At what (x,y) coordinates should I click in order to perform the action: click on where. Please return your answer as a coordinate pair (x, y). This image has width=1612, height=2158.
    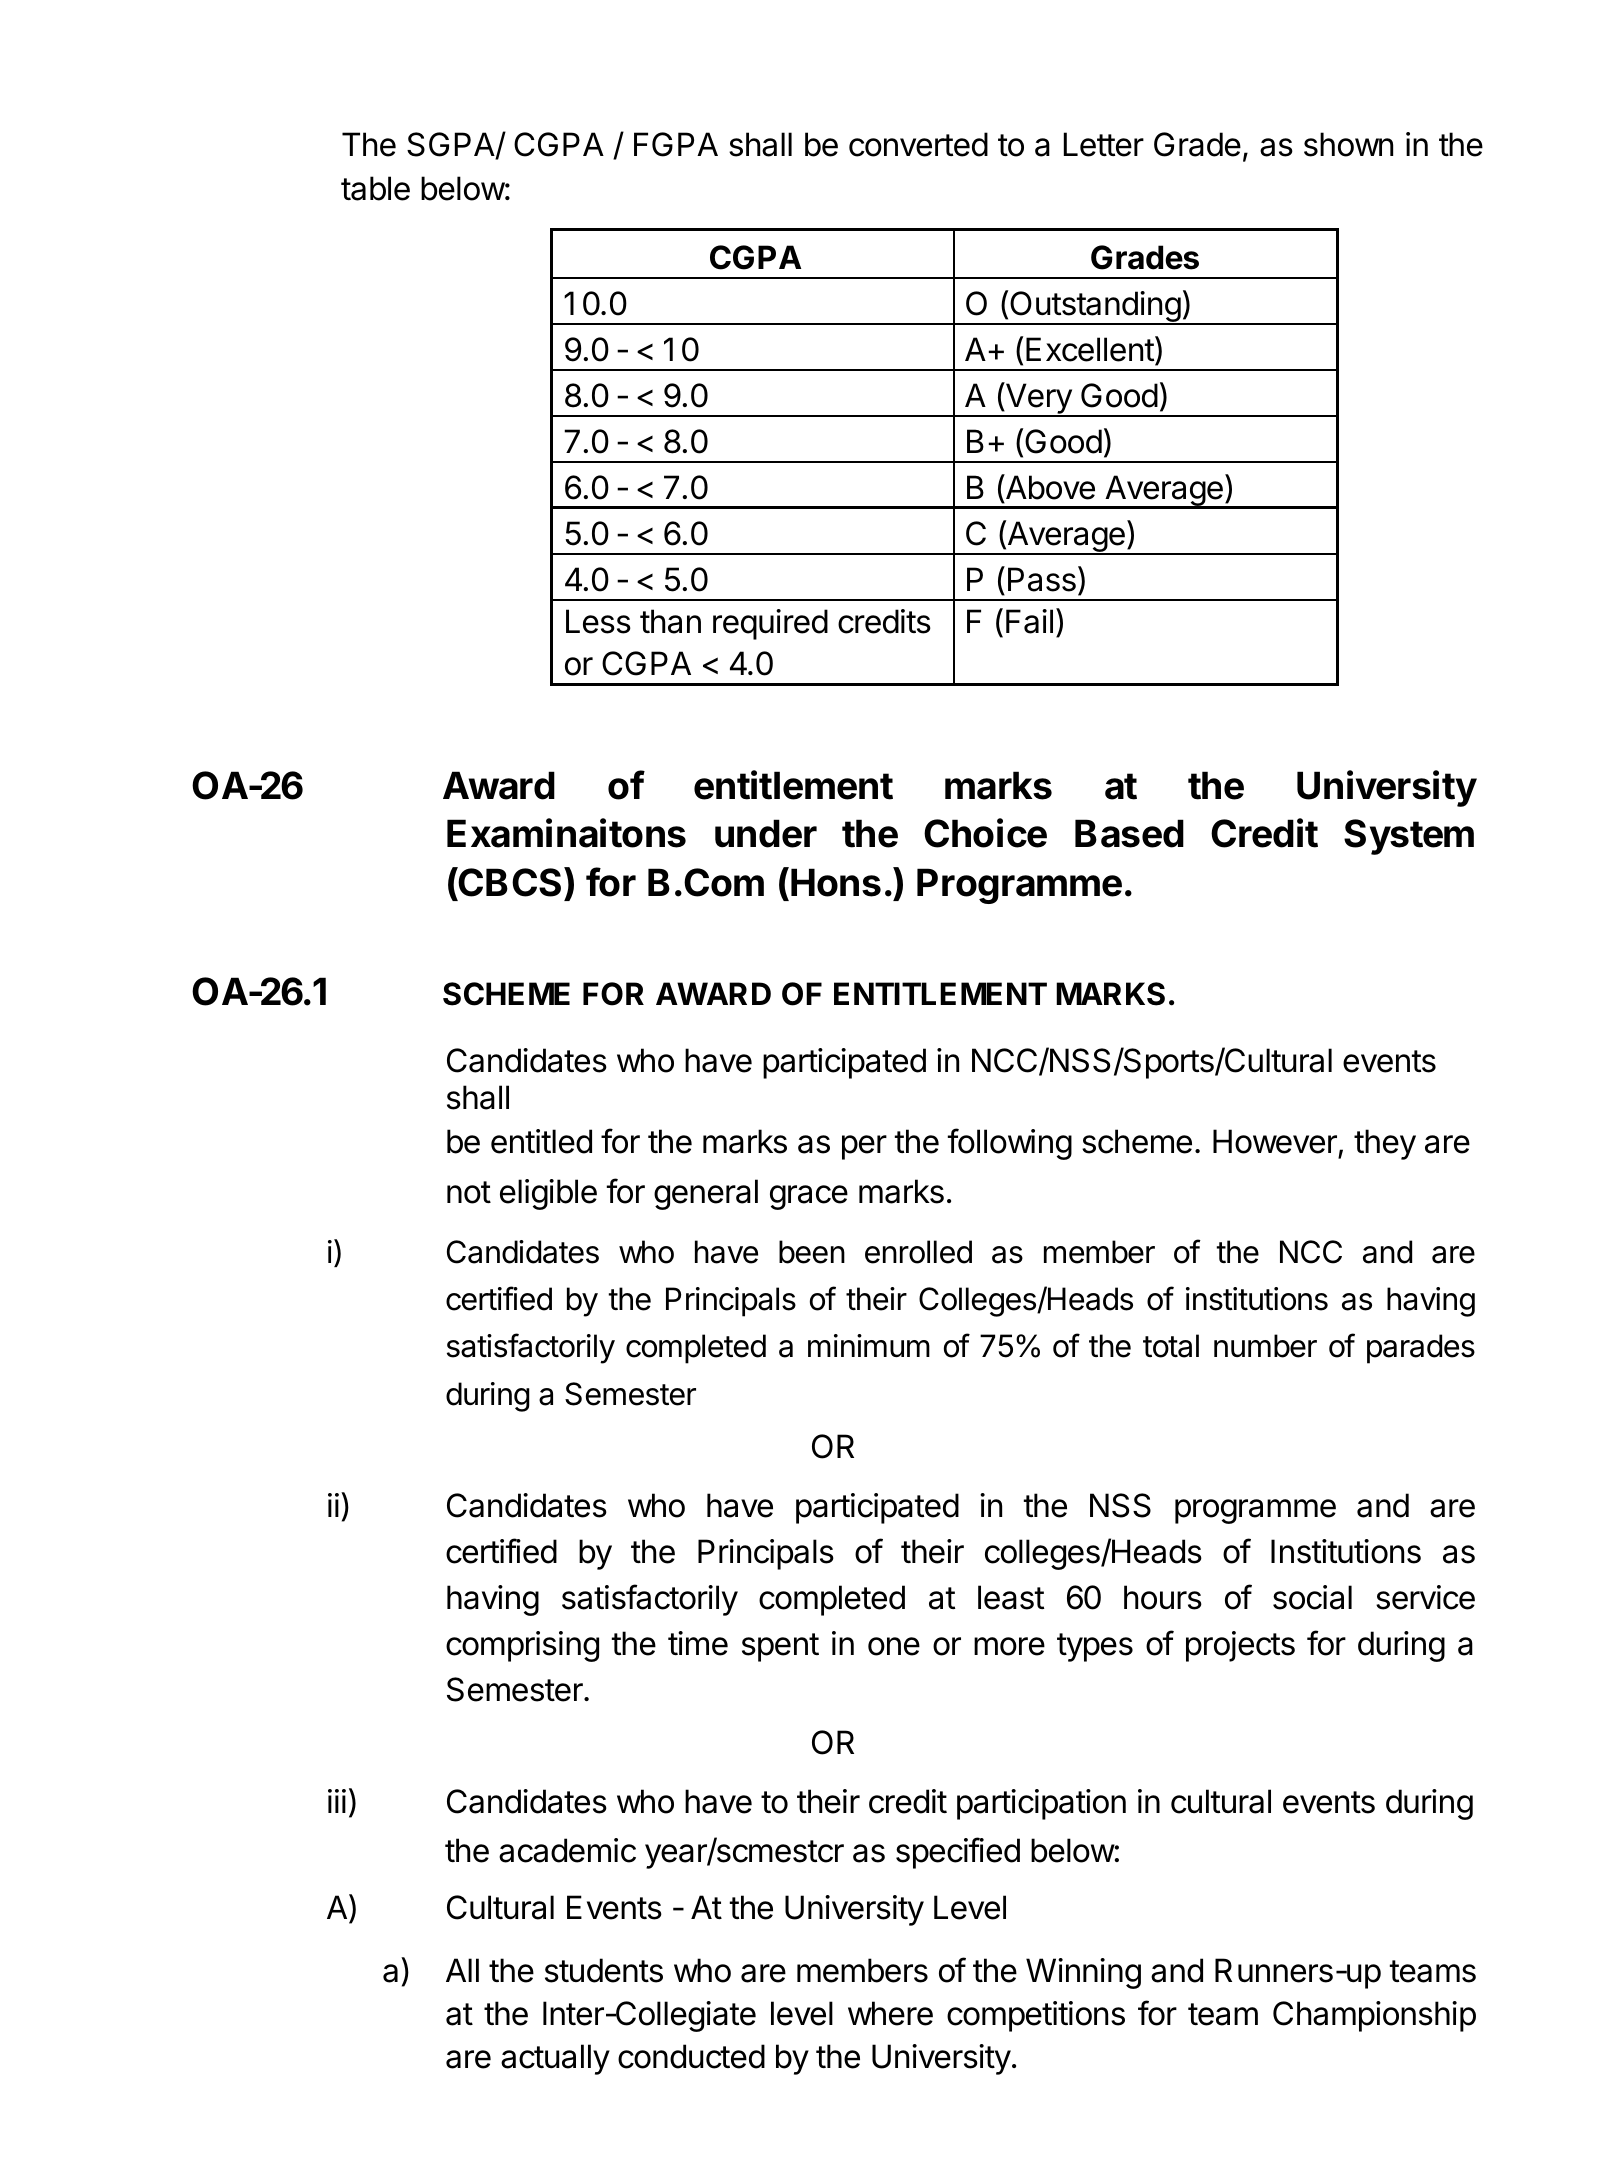
    Looking at the image, I should click on (890, 2013).
